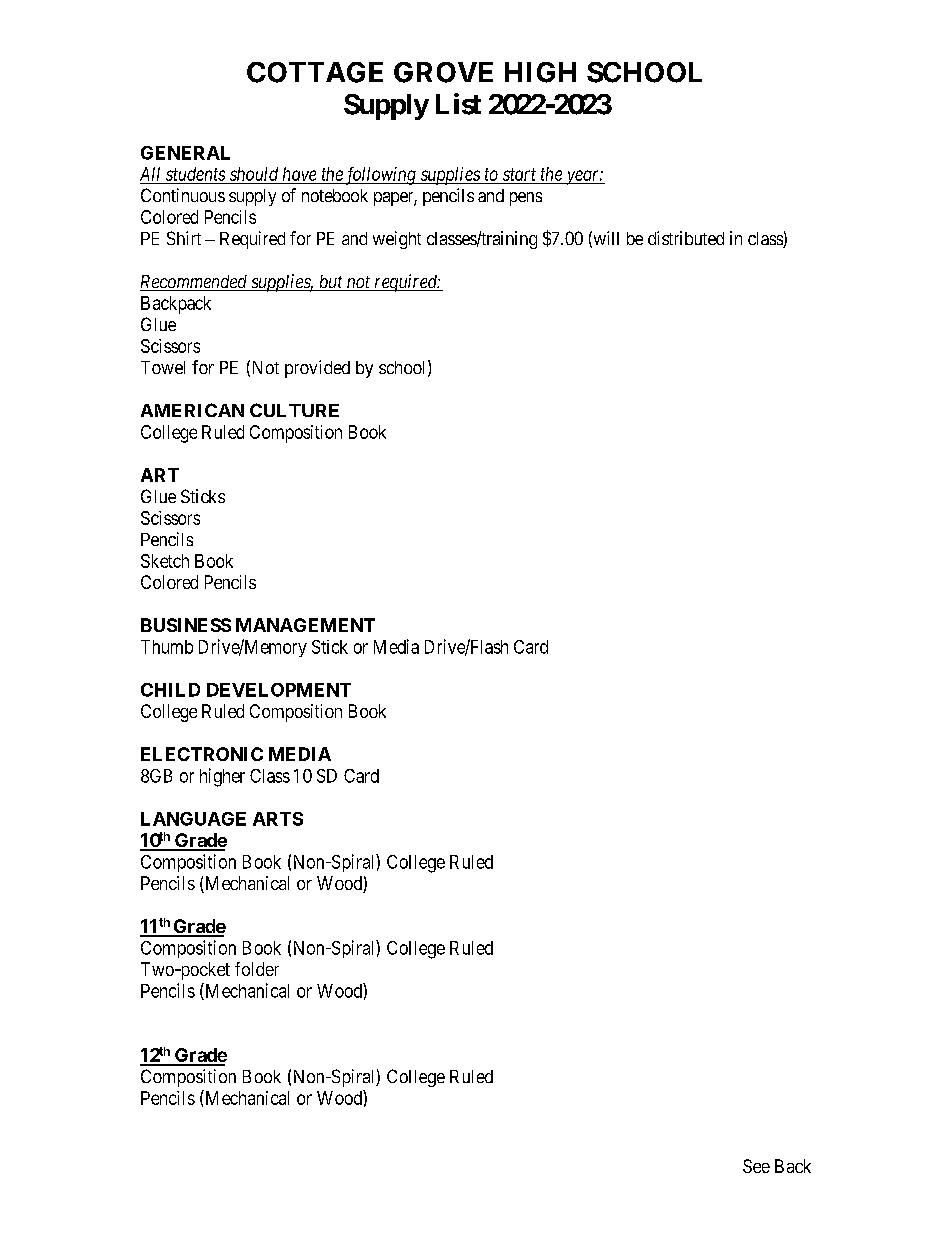 This document has width=952, height=1233. Describe the element at coordinates (305, 625) in the document. I see `MANAGEMENT` at that location.
